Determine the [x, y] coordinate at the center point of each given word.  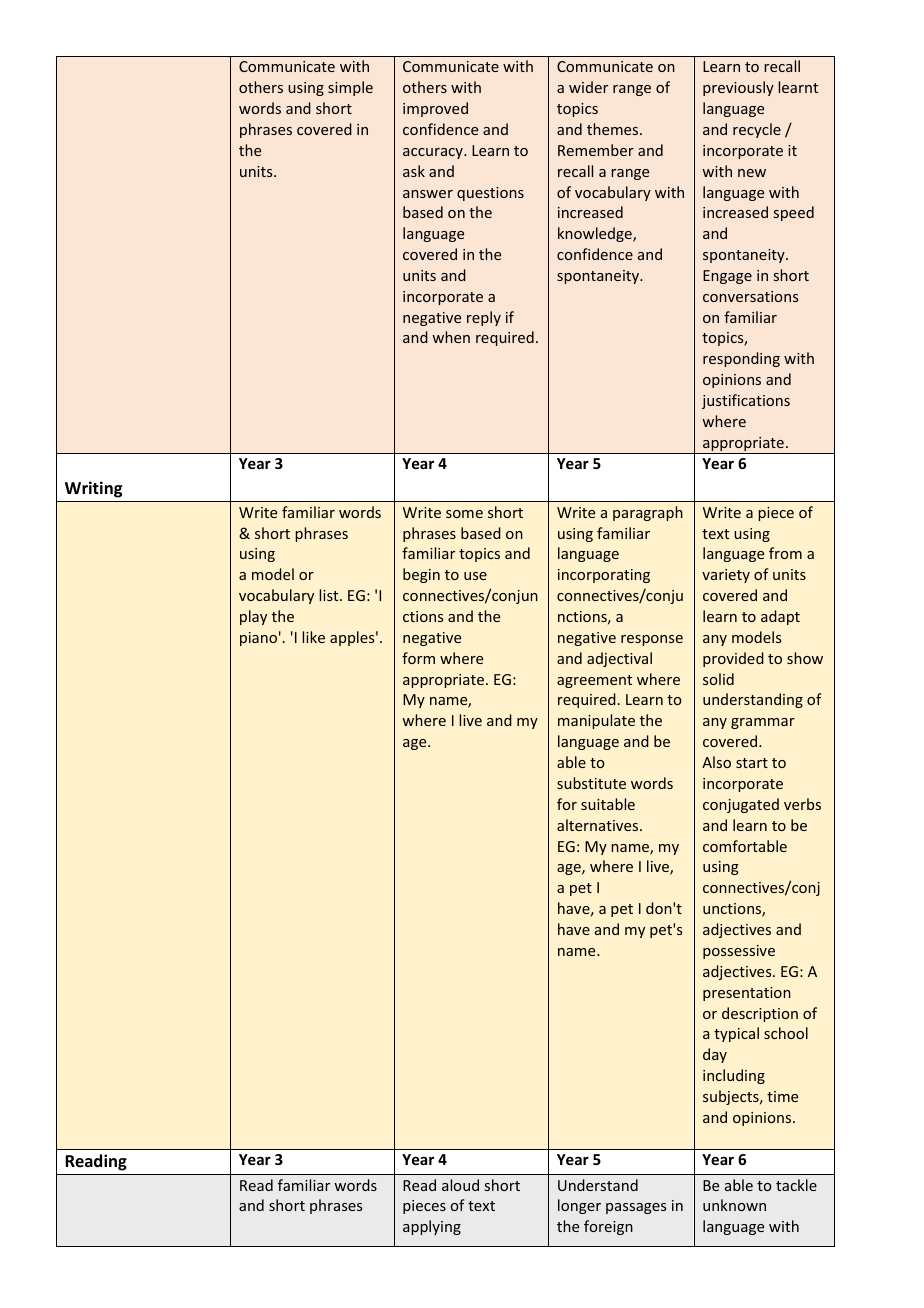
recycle [757, 130]
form [418, 658]
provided [733, 659]
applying [432, 1227]
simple [350, 88]
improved [435, 109]
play [253, 617]
